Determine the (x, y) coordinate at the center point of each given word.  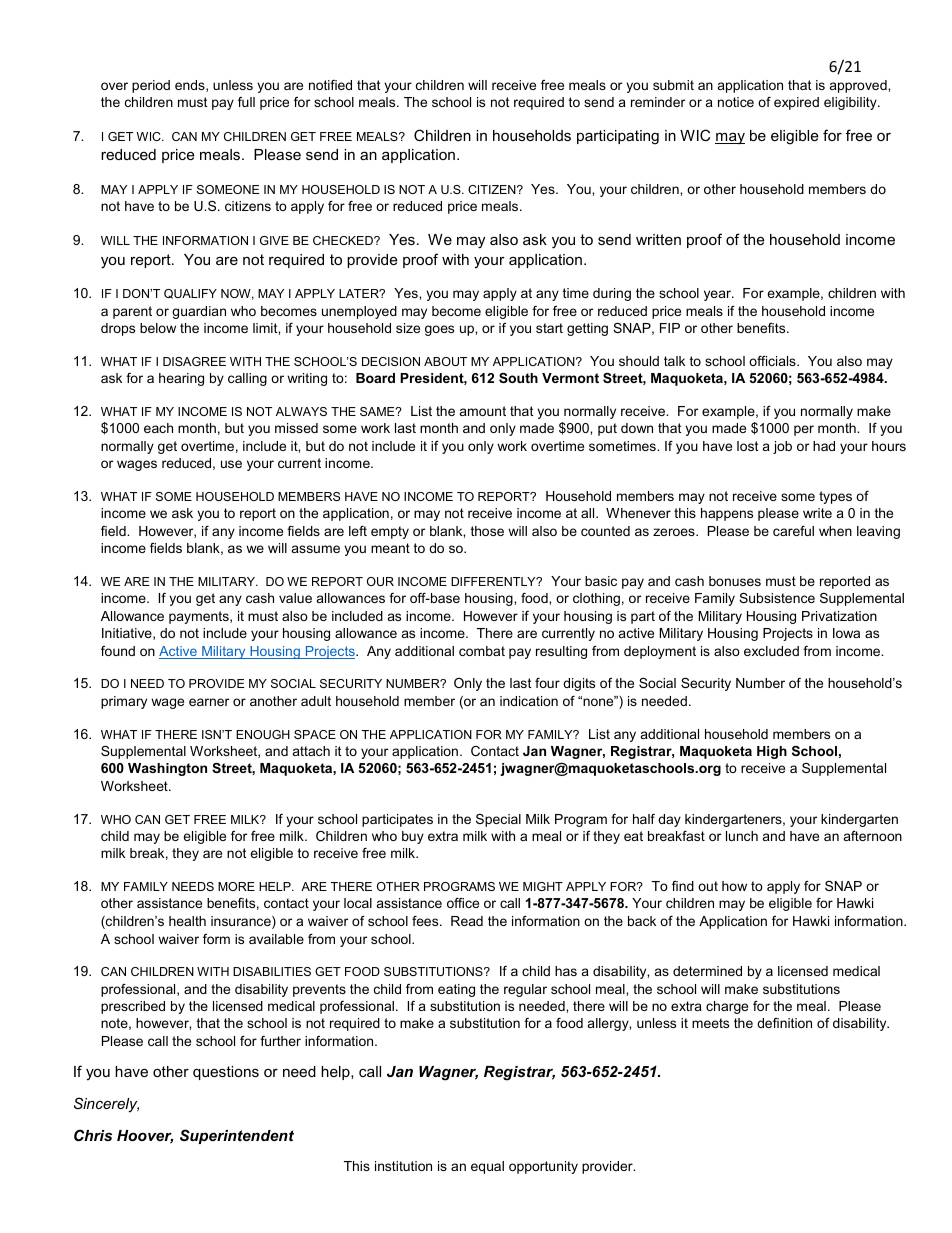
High (772, 752)
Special (498, 820)
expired (796, 103)
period (151, 86)
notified (330, 85)
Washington (167, 769)
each (158, 428)
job (782, 447)
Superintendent (237, 1136)
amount (483, 411)
